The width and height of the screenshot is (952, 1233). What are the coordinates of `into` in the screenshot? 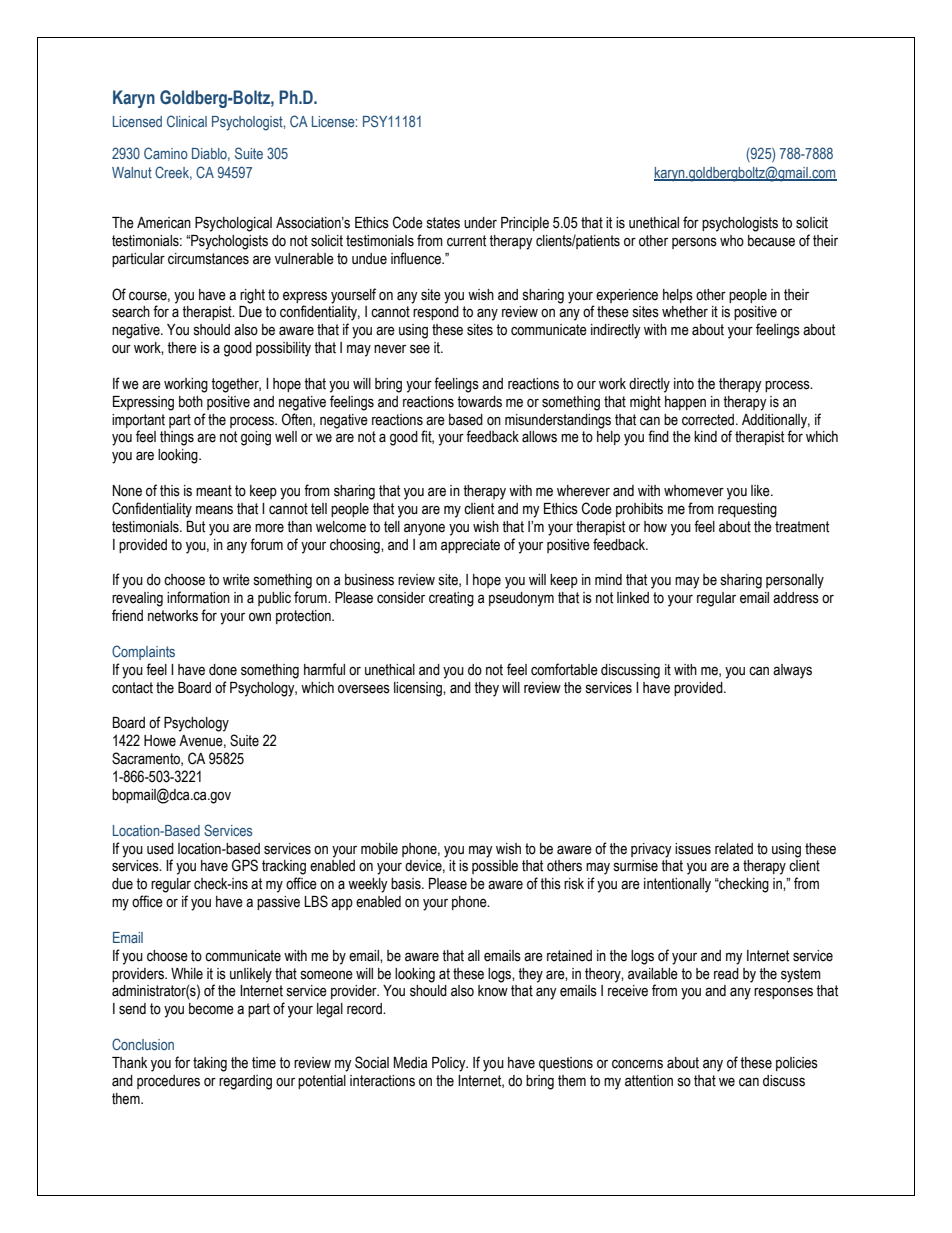 It's located at (684, 384).
